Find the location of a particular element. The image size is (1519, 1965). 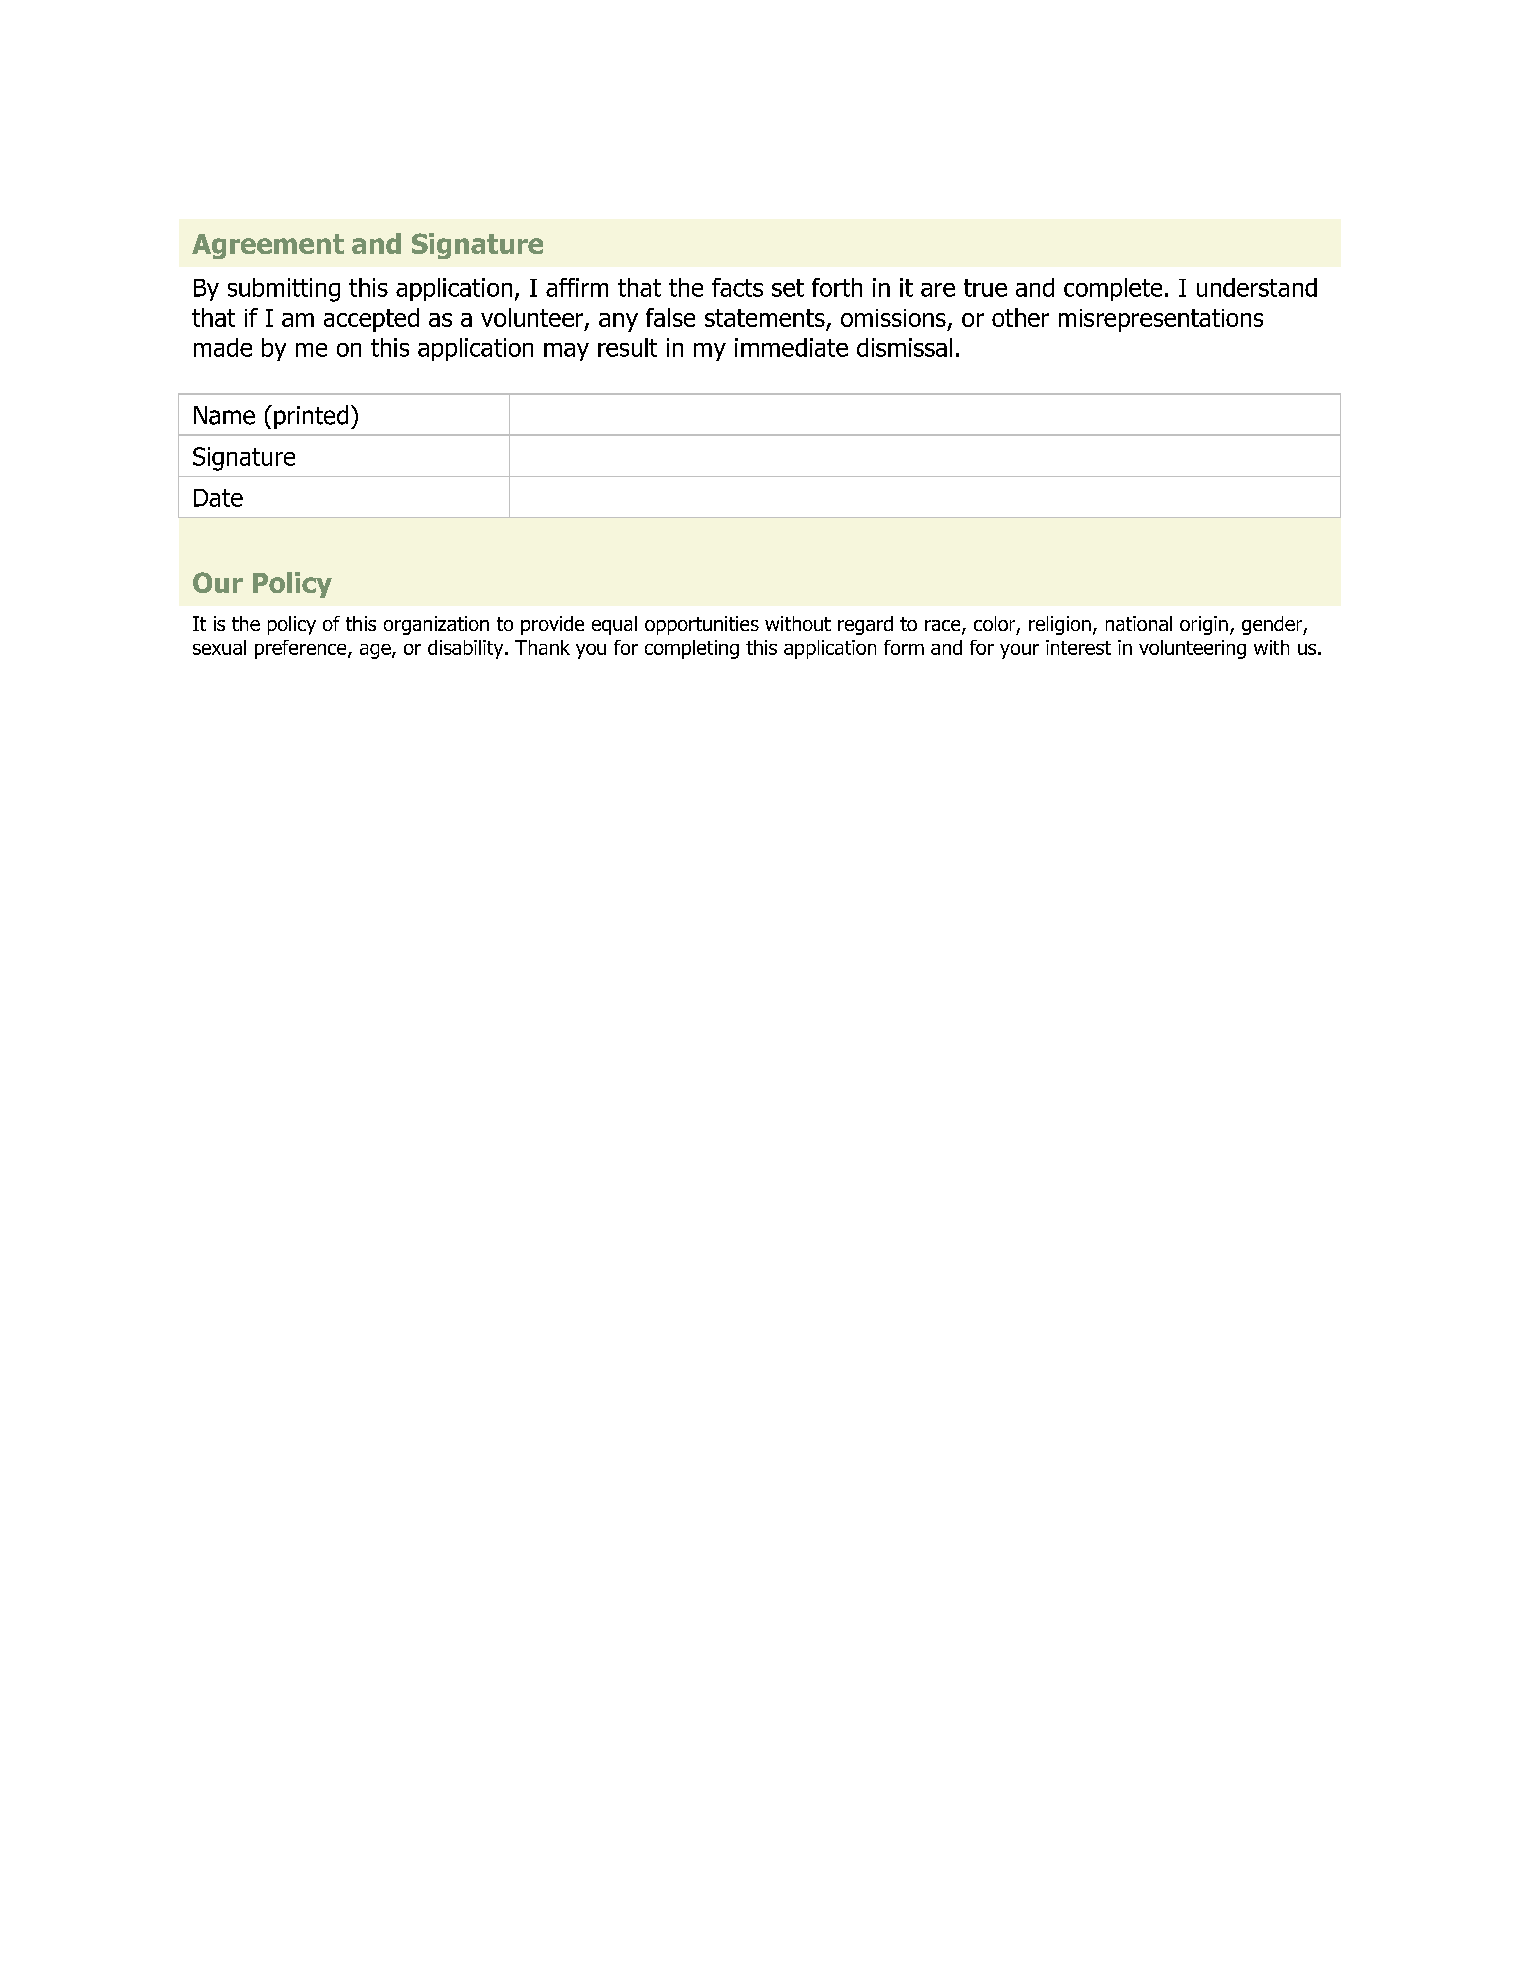

printed is located at coordinates (311, 417).
